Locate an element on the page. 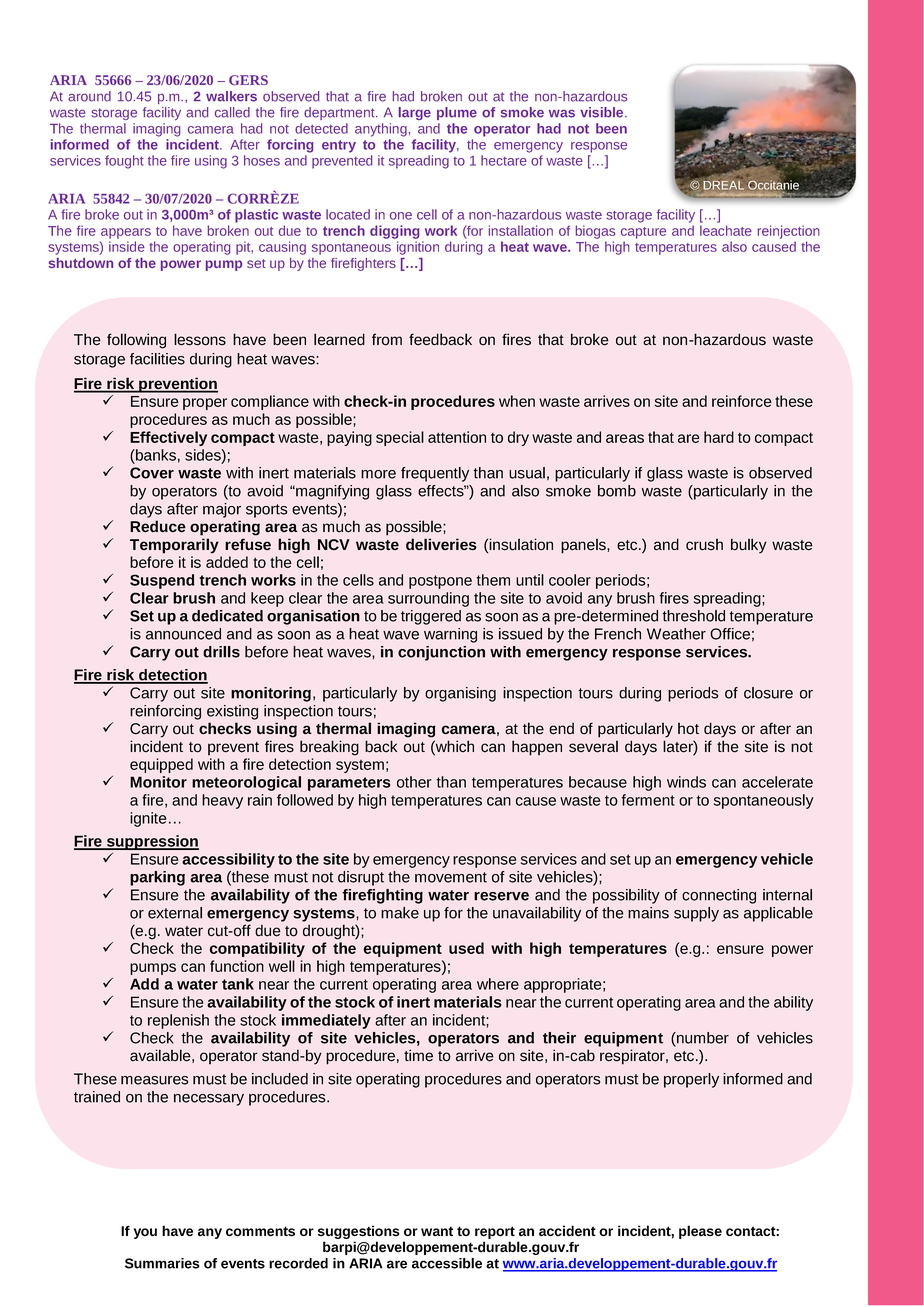  make is located at coordinates (400, 913).
